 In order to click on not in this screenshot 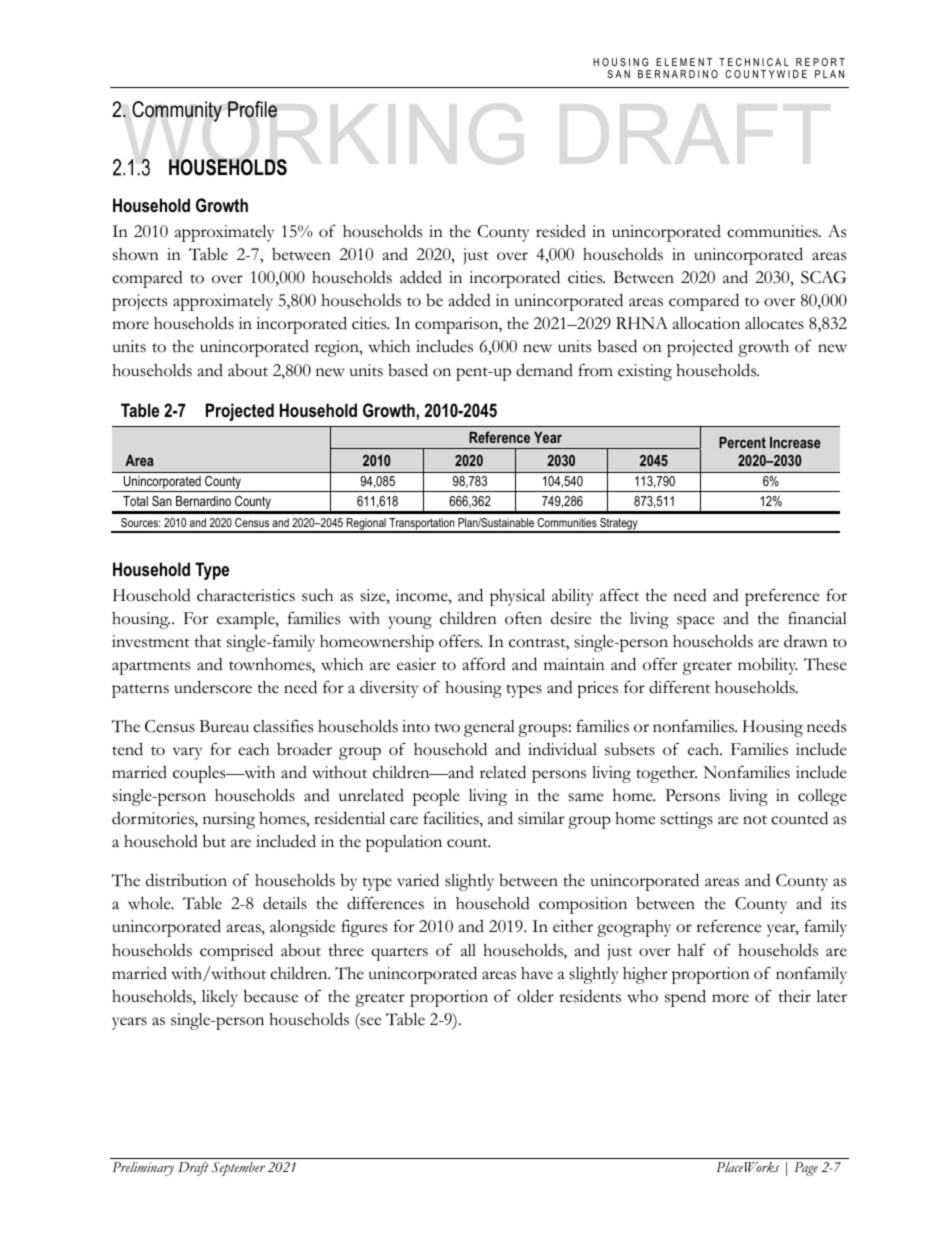, I will do `click(755, 820)`.
